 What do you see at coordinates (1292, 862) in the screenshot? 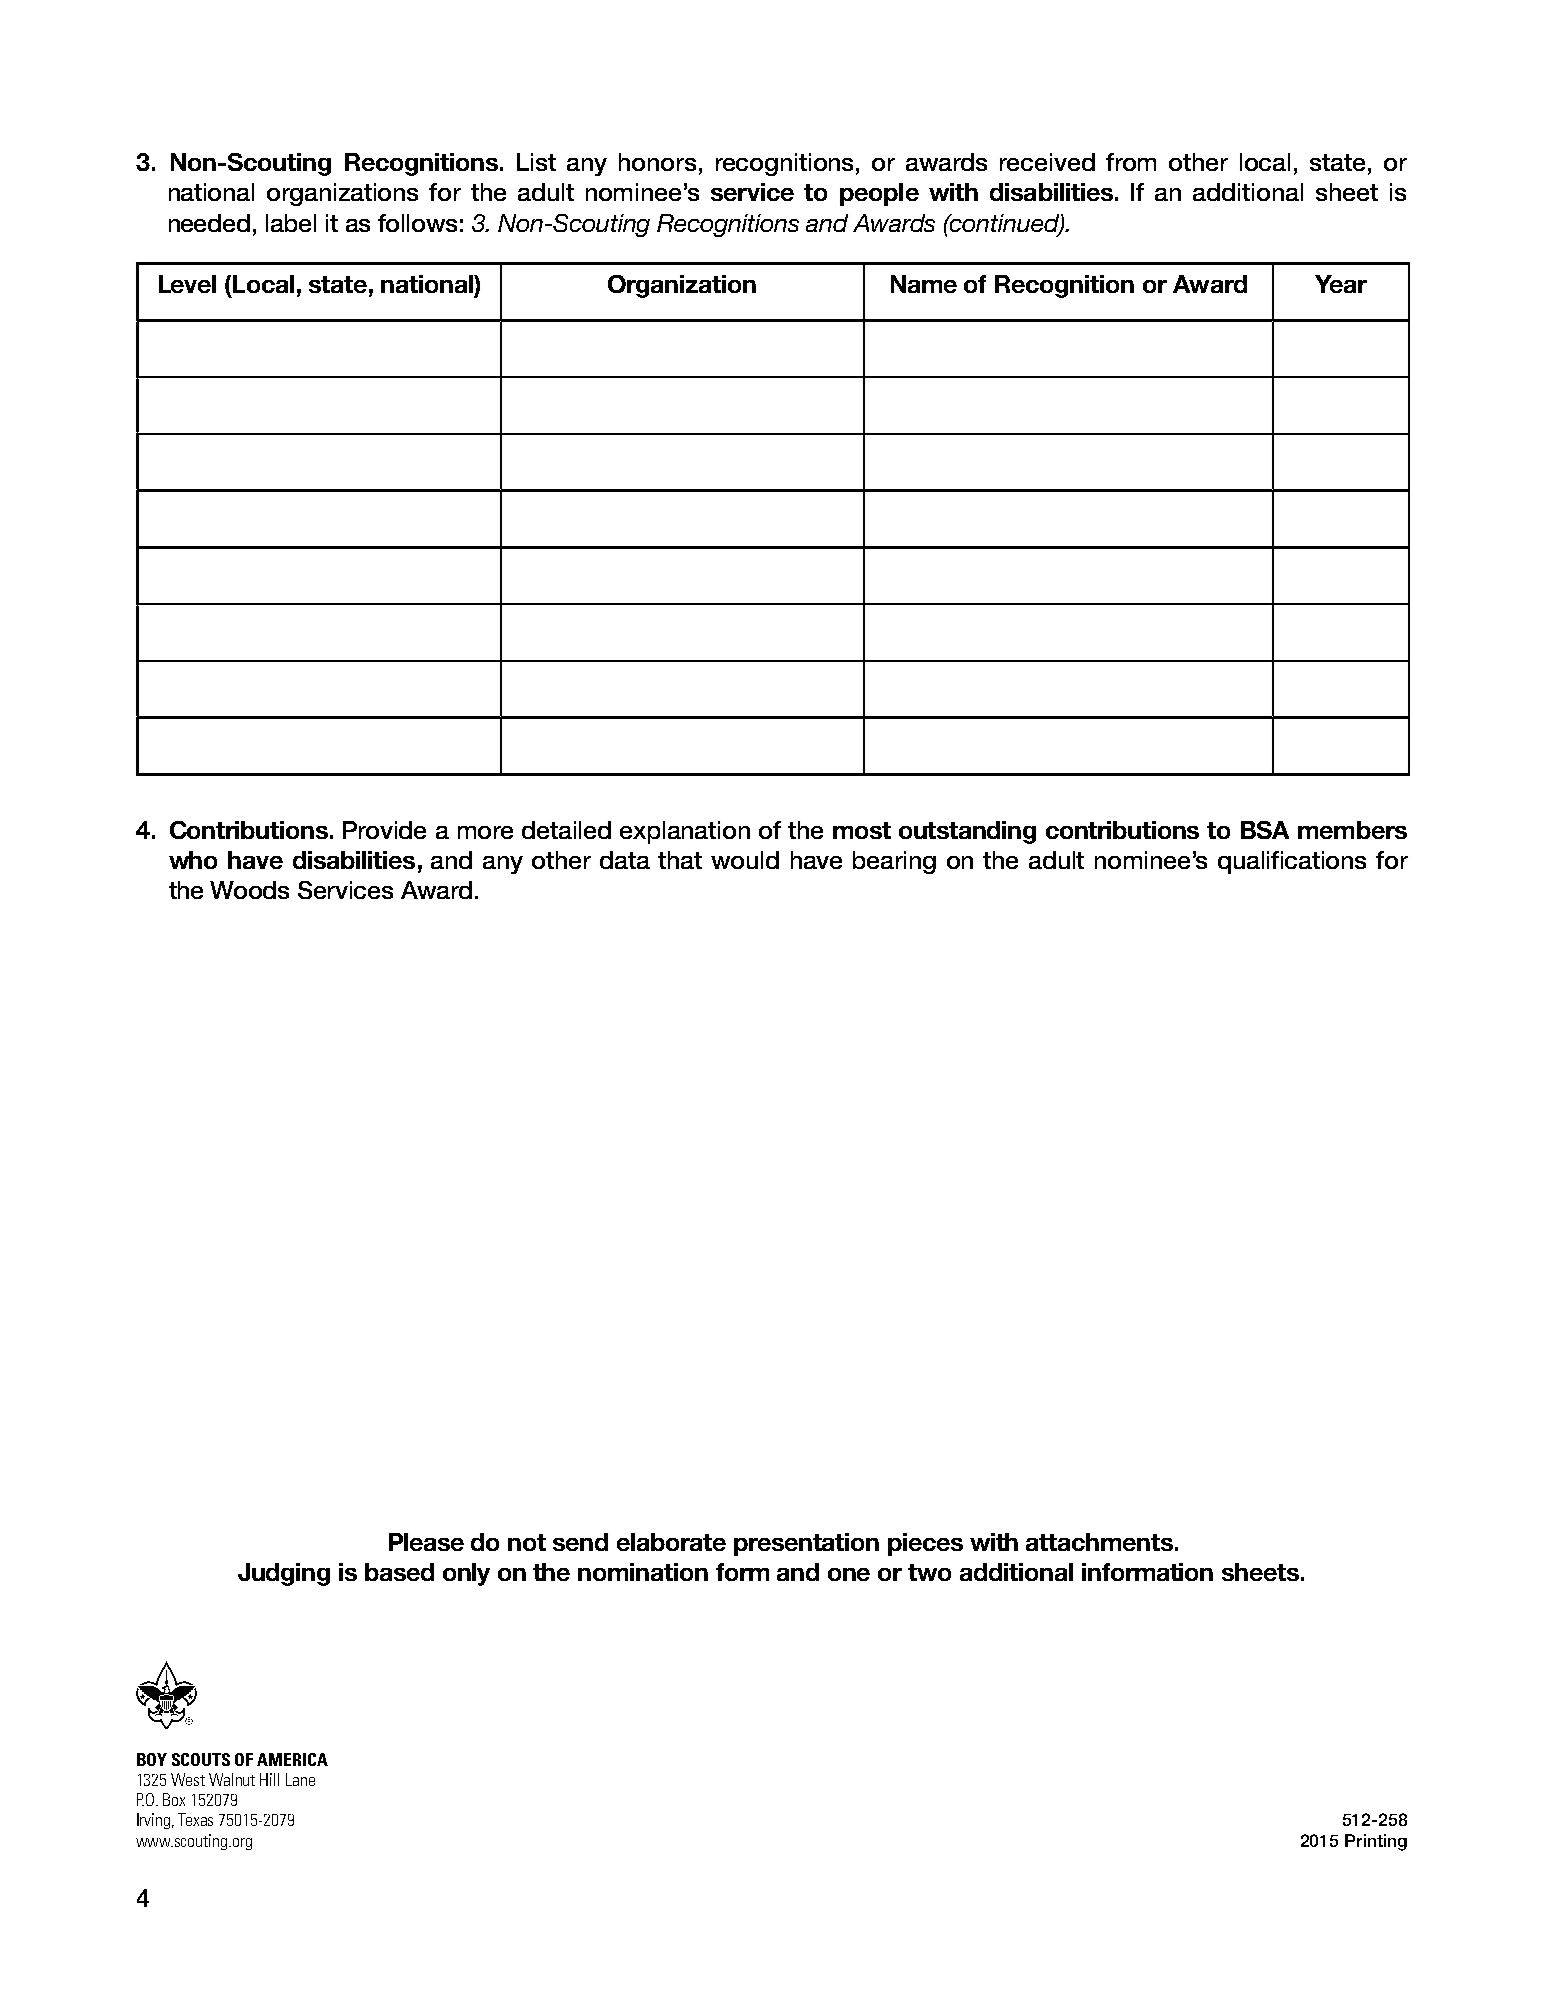
I see `qualifications` at bounding box center [1292, 862].
